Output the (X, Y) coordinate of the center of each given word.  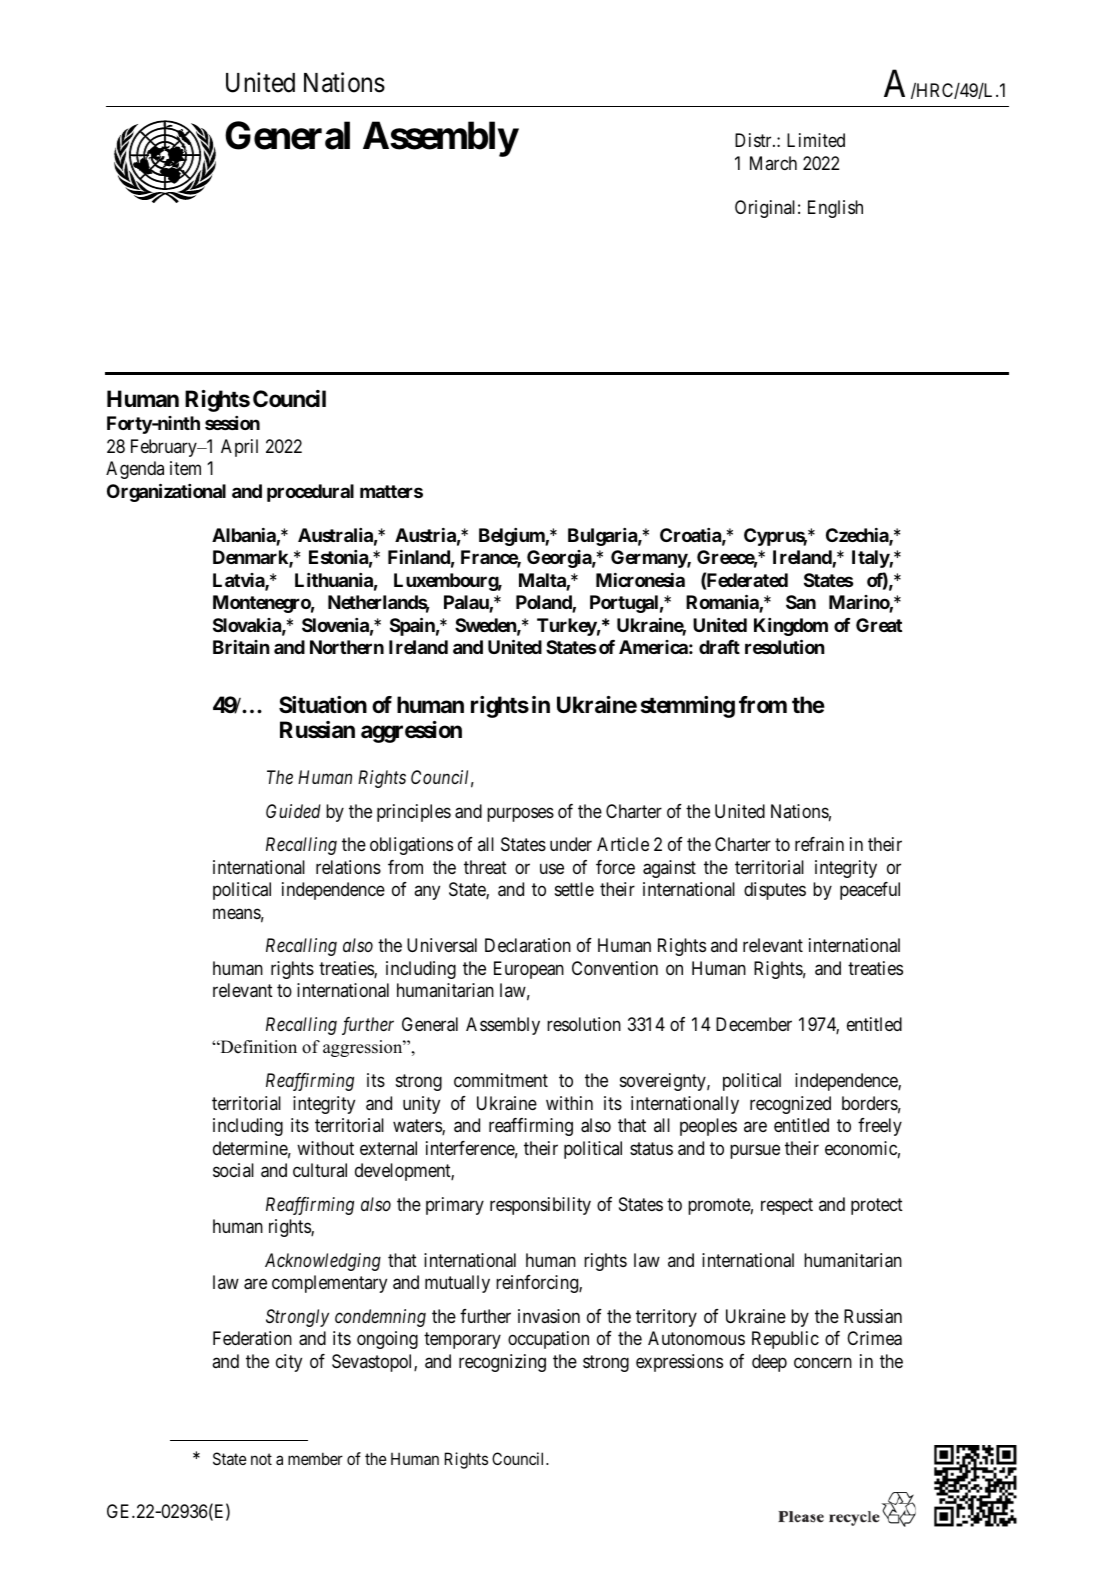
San (801, 602)
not (261, 1459)
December (754, 1024)
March (773, 163)
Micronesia (640, 580)
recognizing (502, 1363)
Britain (241, 647)
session (232, 423)
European (529, 970)
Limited (816, 140)
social (233, 1170)
